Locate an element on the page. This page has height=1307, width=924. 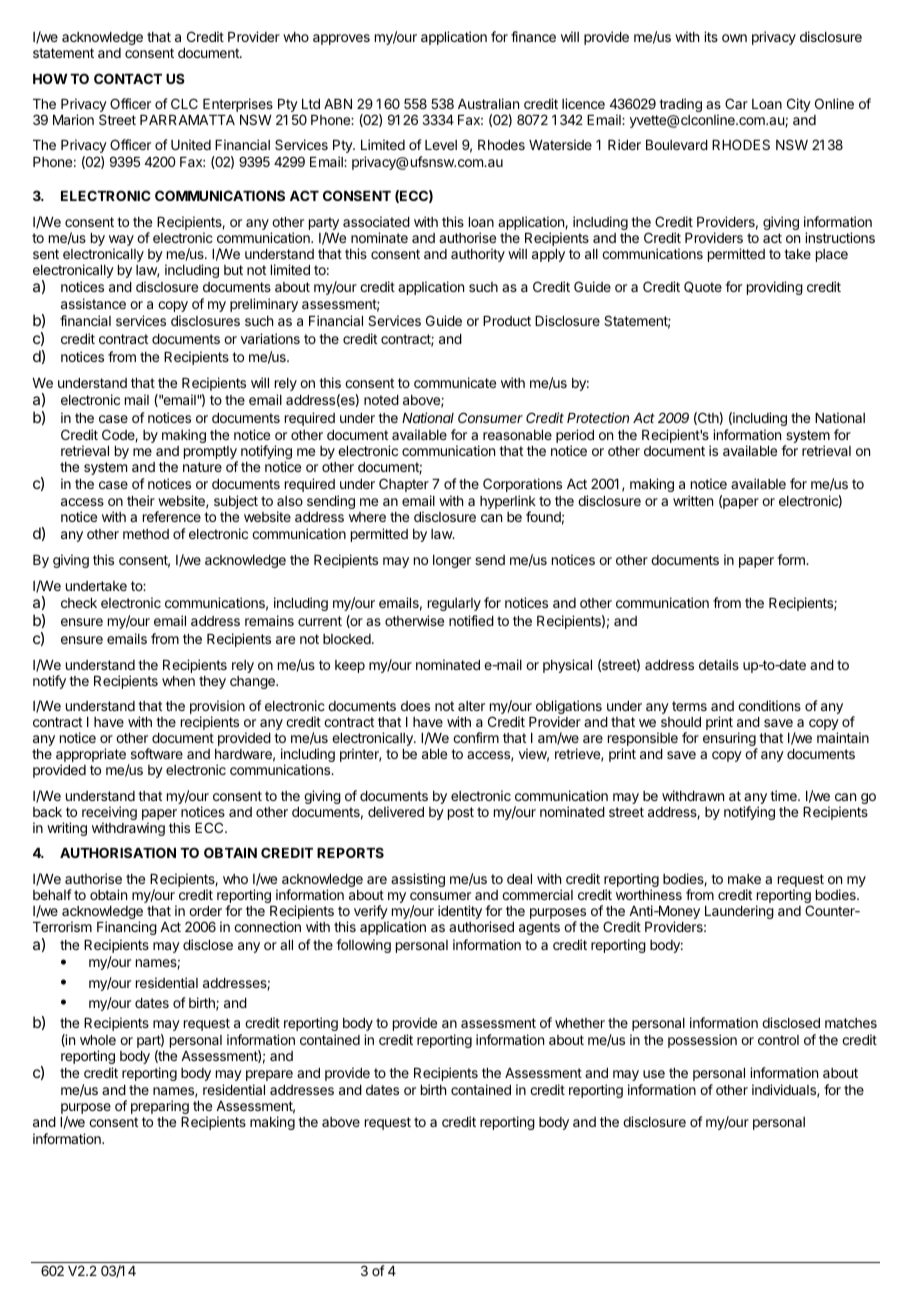
time is located at coordinates (784, 795).
